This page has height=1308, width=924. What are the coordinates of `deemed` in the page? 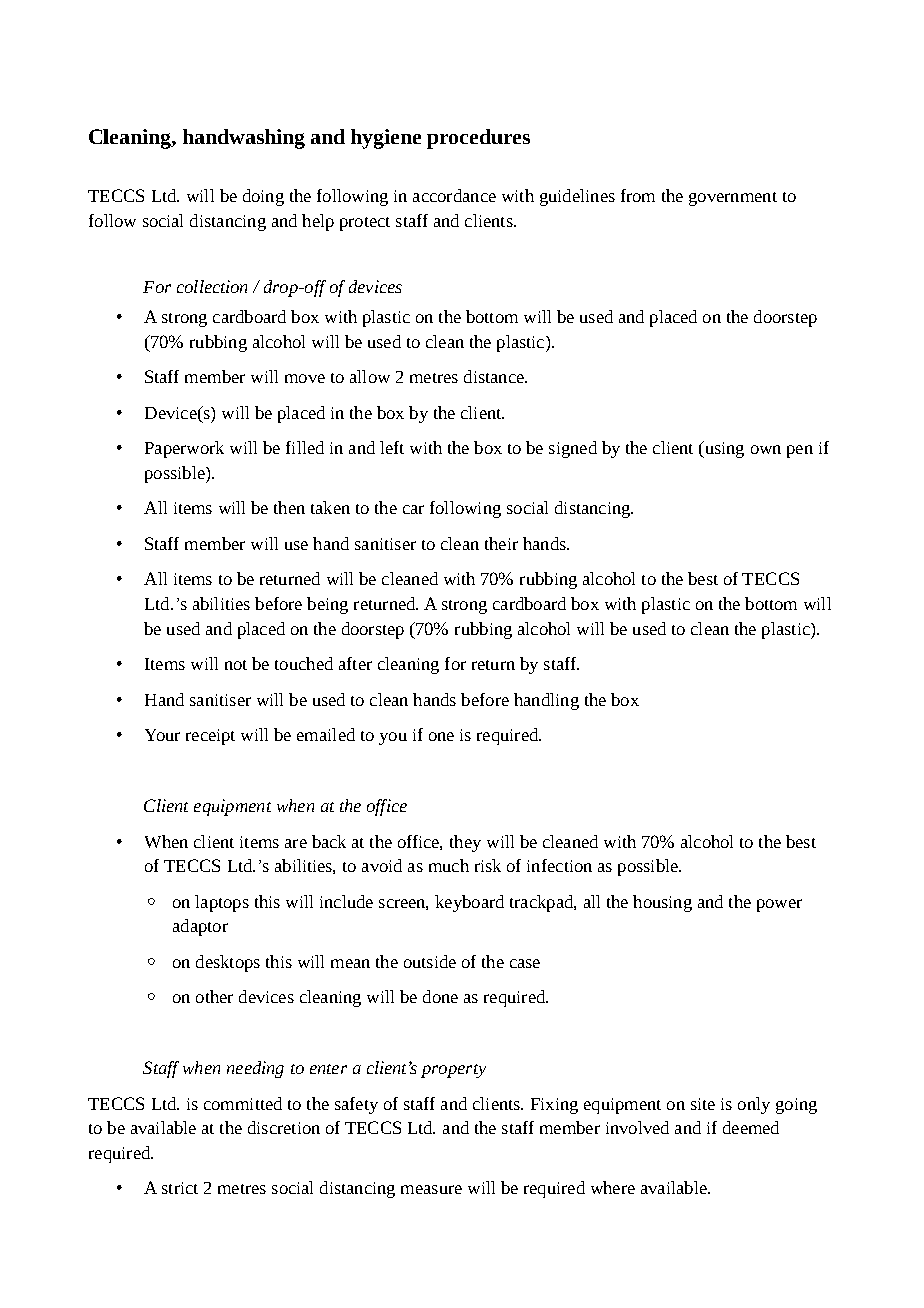 It's located at (751, 1127).
